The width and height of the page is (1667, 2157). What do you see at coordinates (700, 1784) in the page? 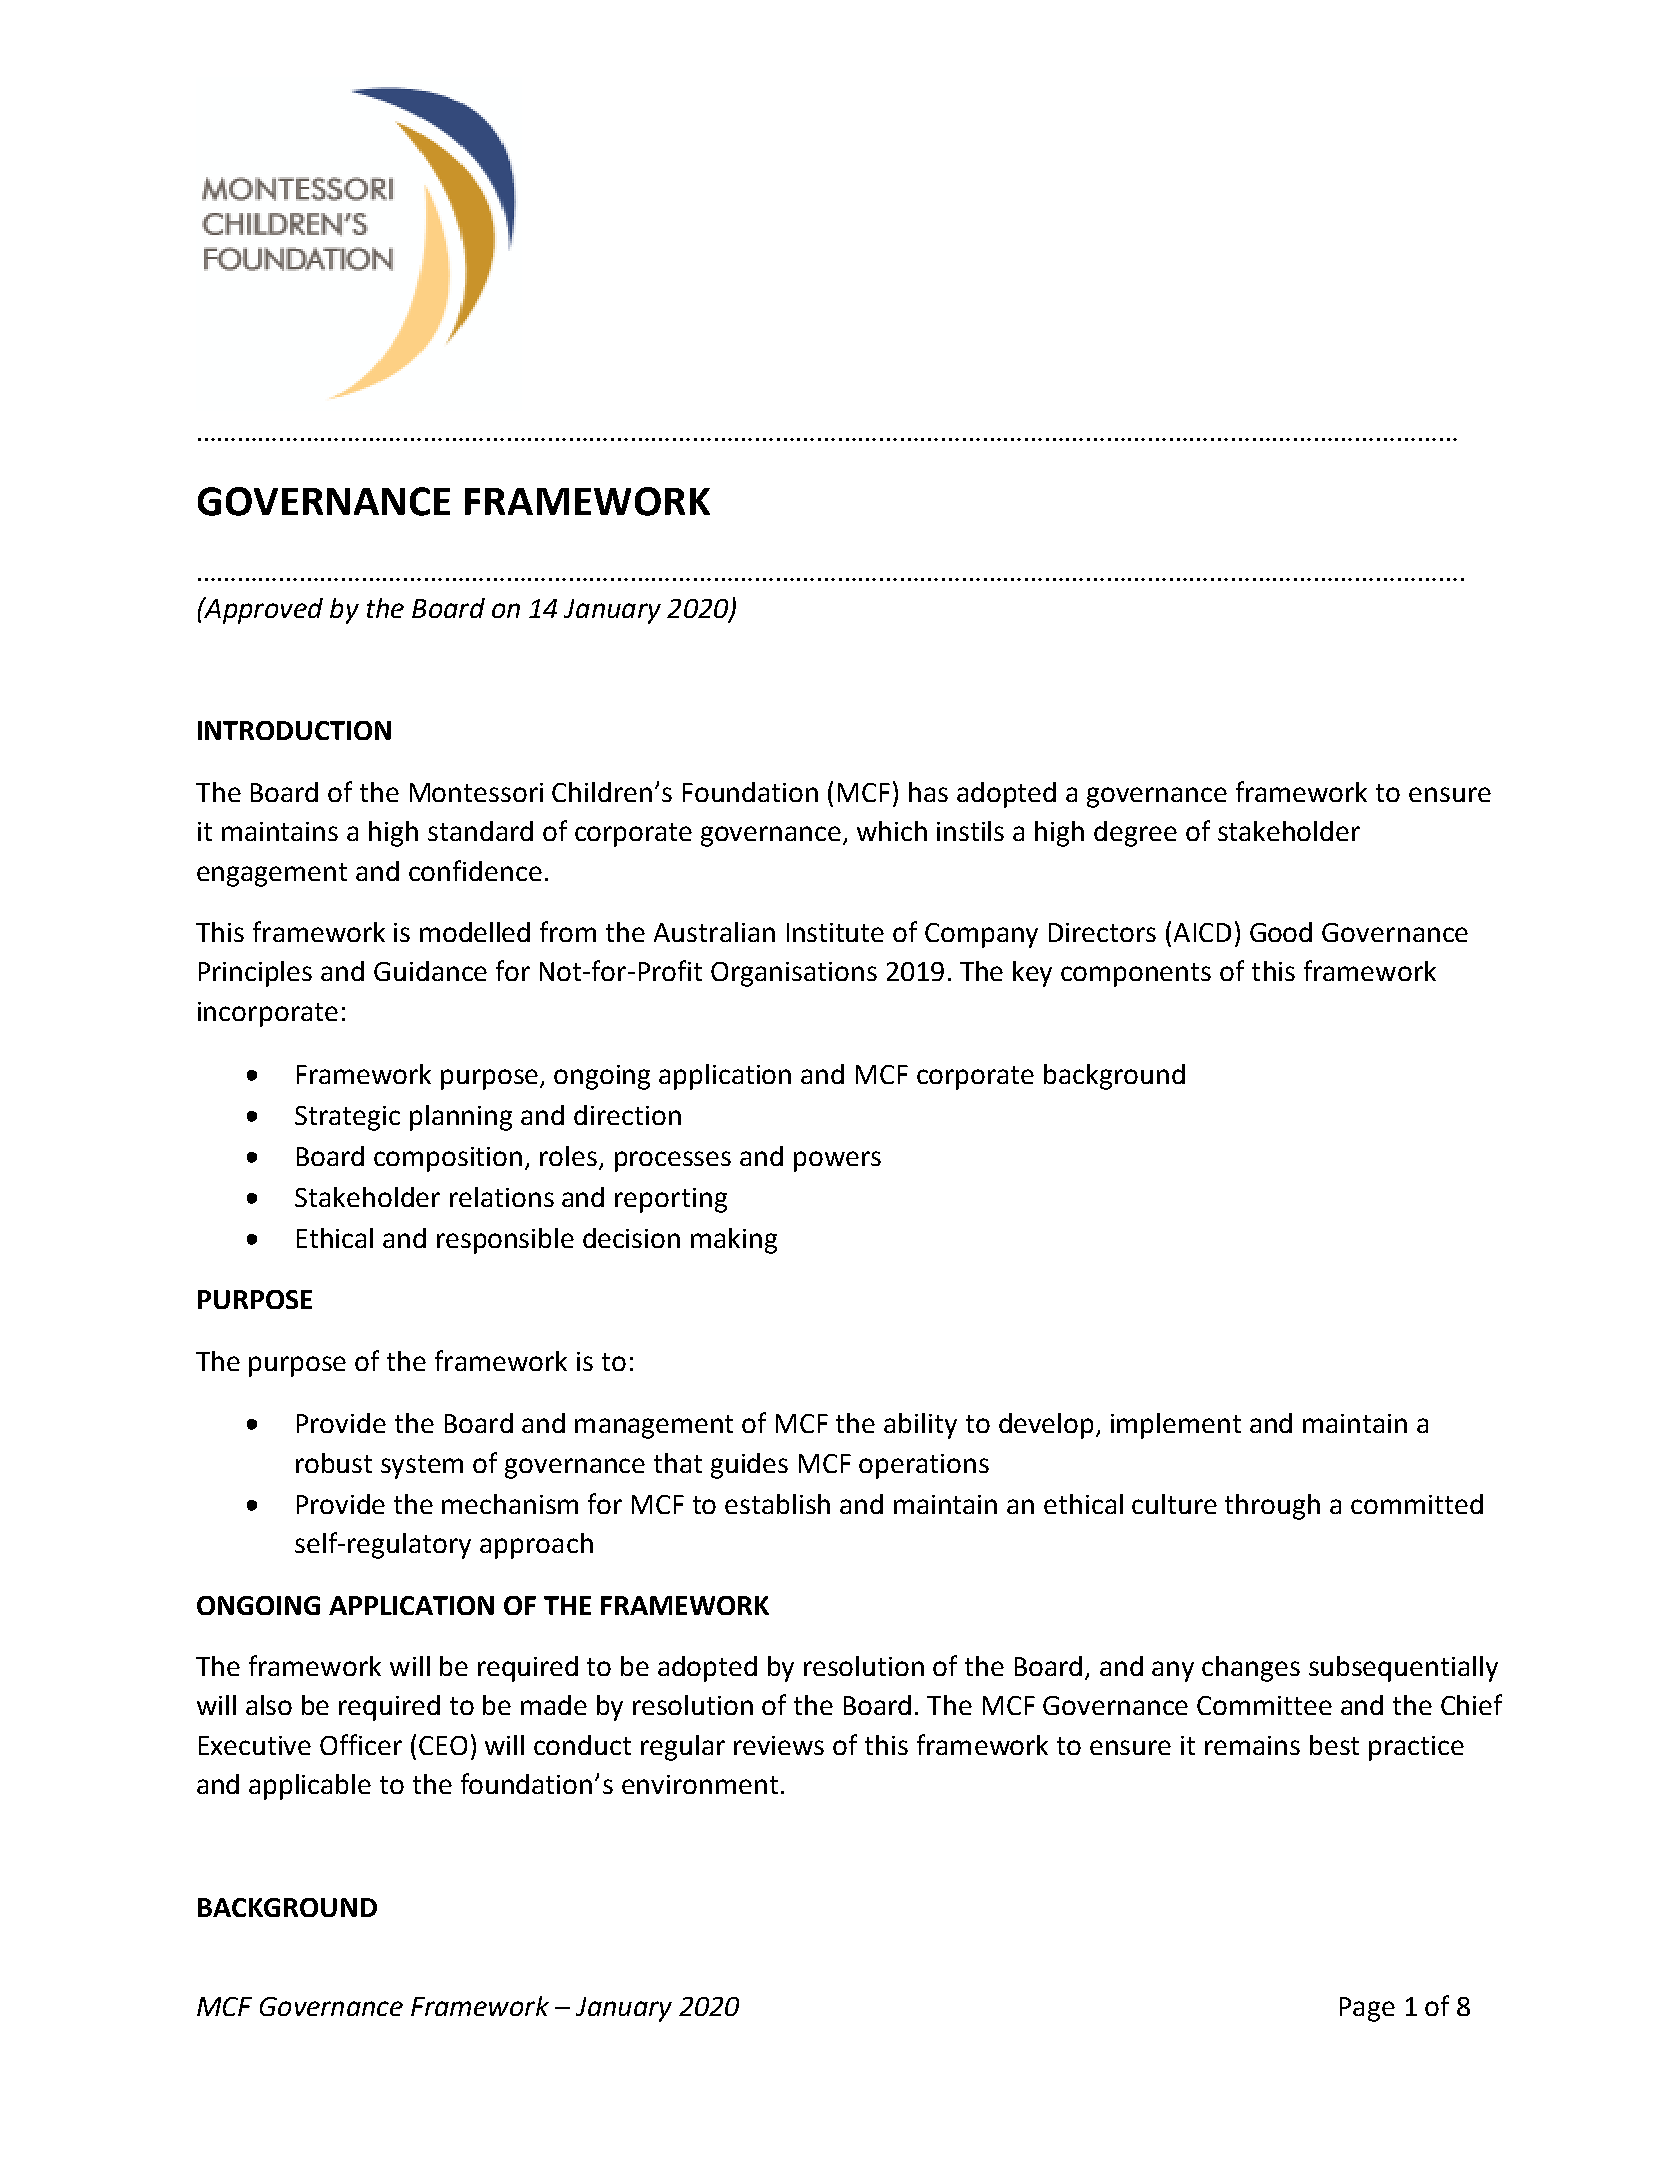
I see `environment` at bounding box center [700, 1784].
